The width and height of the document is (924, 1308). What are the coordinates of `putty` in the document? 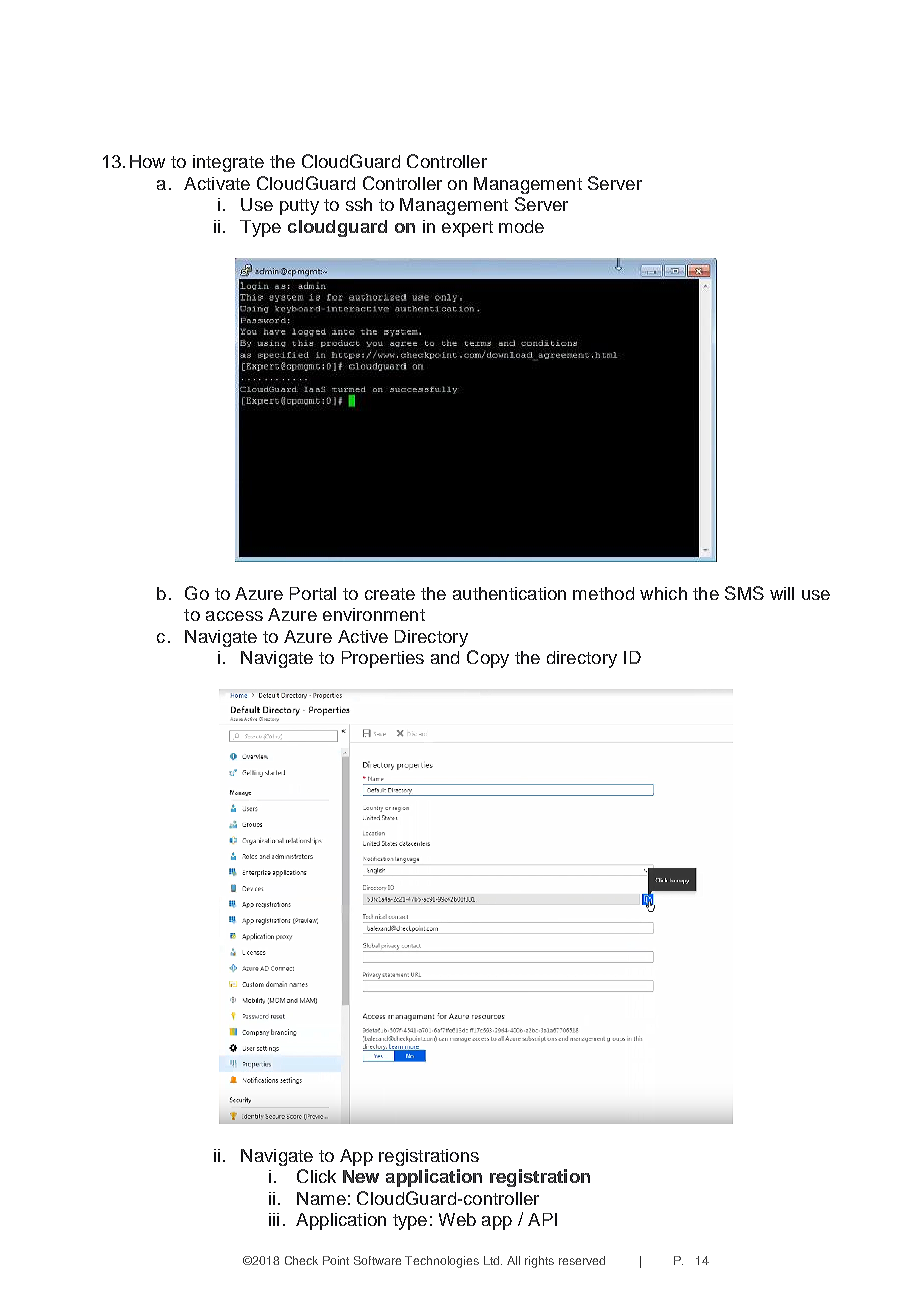 It's located at (299, 207).
